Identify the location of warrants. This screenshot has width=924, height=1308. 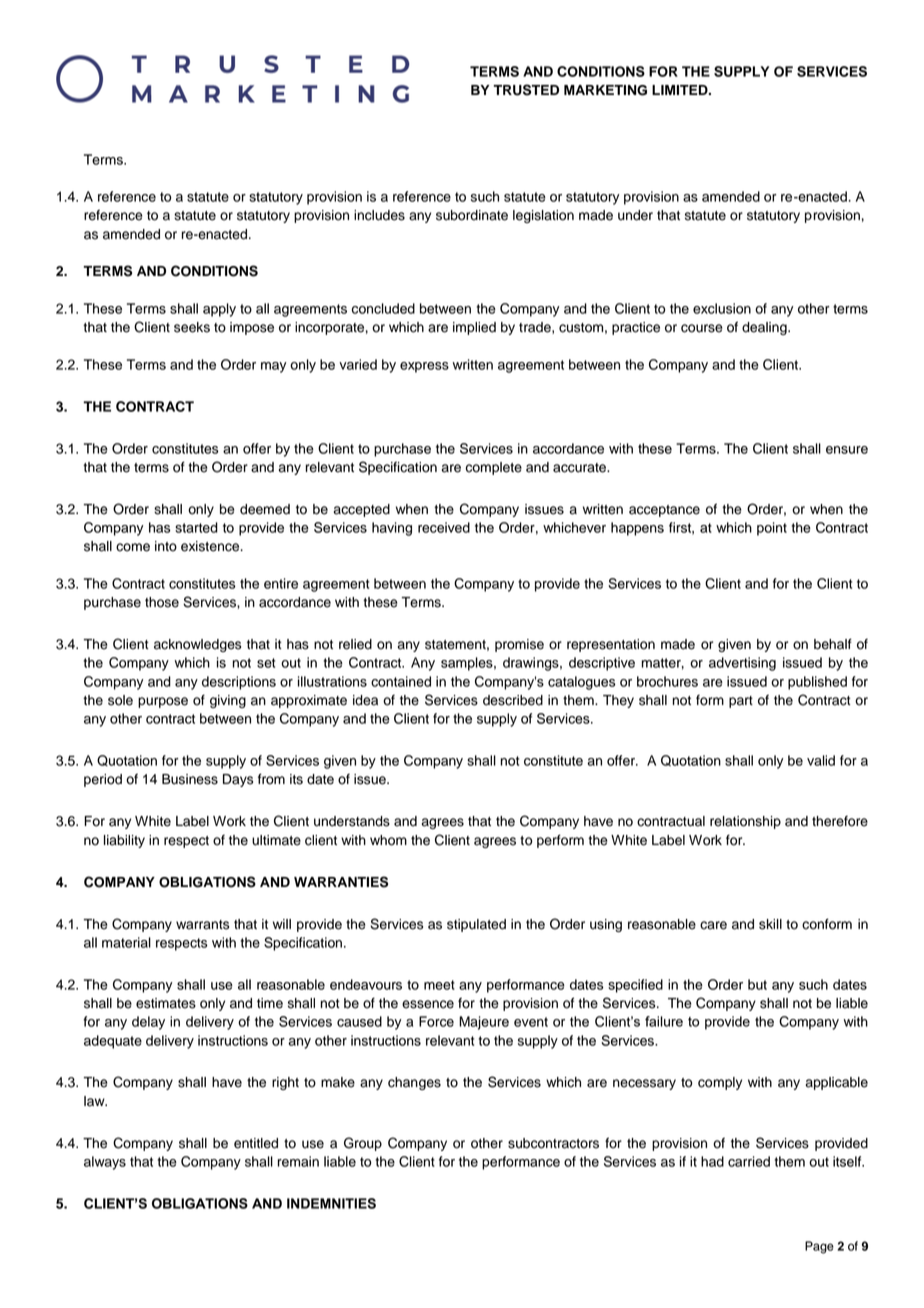
(202, 925).
